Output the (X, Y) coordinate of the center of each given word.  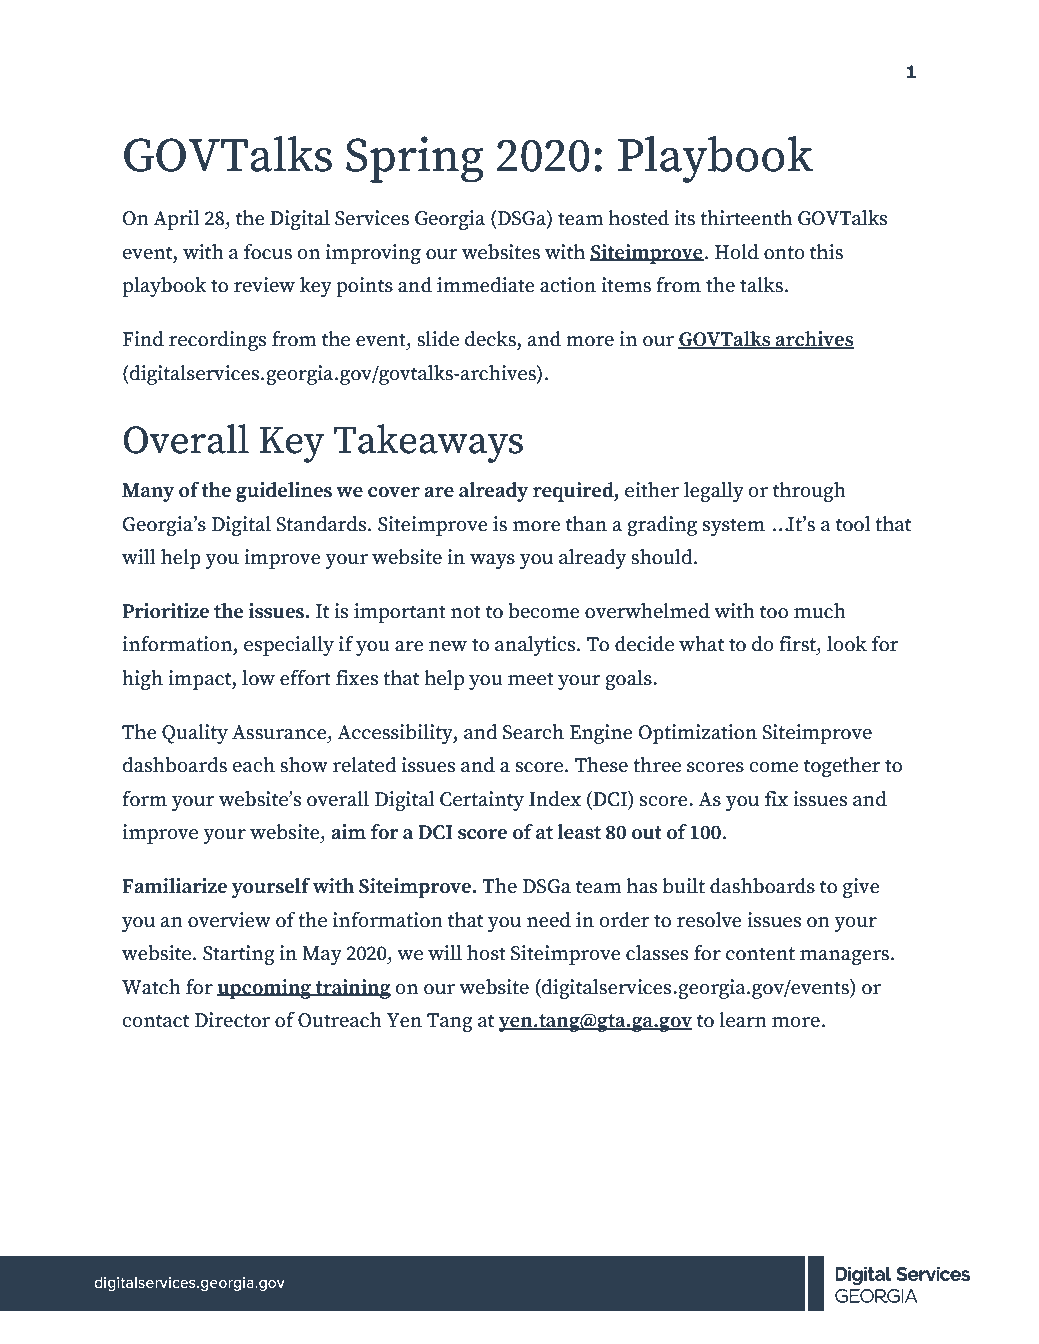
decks (490, 339)
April (176, 220)
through (809, 492)
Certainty (482, 801)
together (842, 767)
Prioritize (165, 611)
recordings (217, 341)
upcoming (265, 989)
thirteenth (746, 218)
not (466, 612)
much (820, 611)
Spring (415, 159)
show (304, 765)
